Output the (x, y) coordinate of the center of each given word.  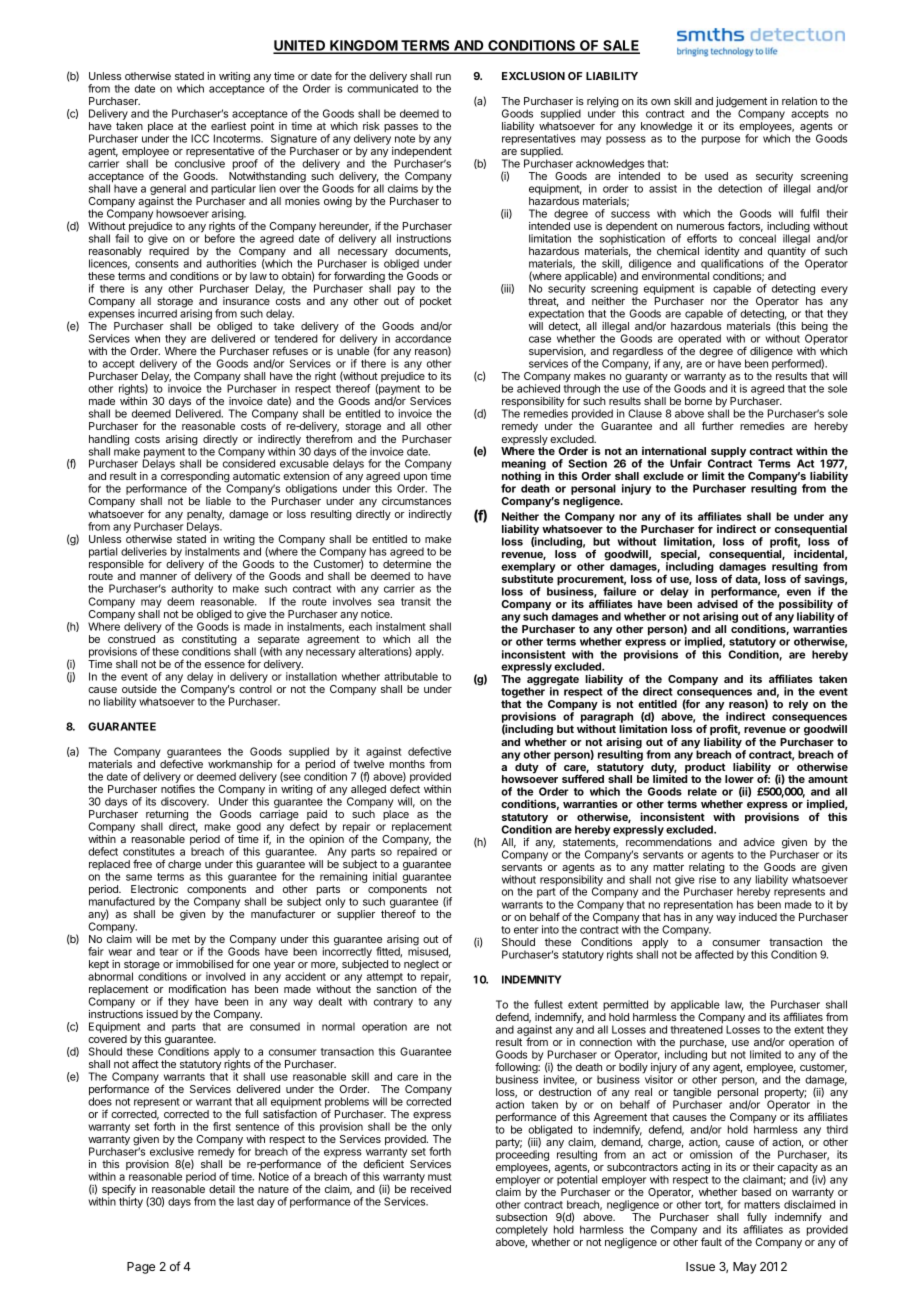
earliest (228, 126)
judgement (741, 103)
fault (711, 1241)
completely (522, 1230)
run (443, 77)
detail (222, 1189)
